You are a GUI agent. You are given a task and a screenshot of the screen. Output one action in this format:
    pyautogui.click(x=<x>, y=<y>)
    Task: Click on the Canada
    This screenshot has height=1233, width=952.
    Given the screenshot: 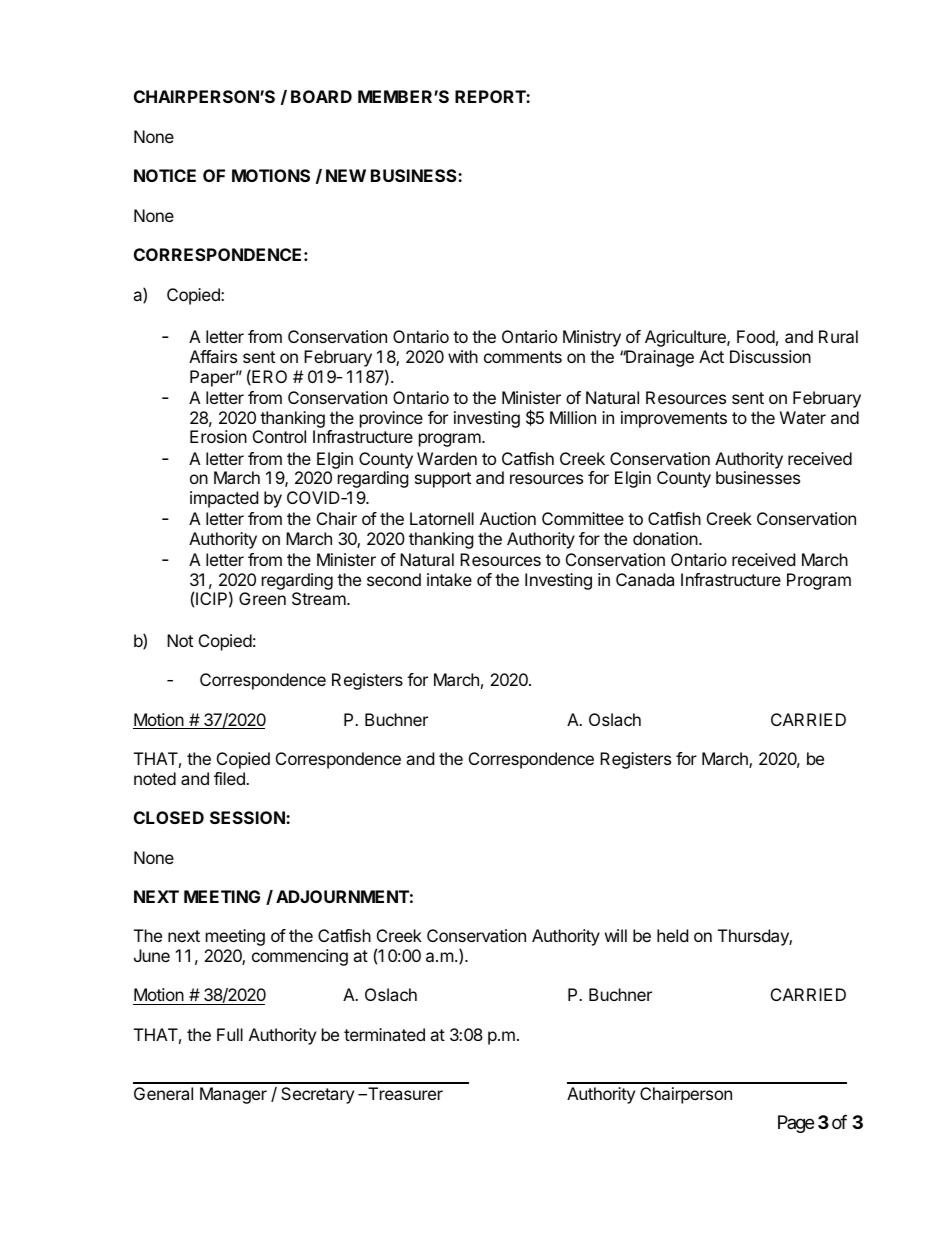 What is the action you would take?
    pyautogui.click(x=645, y=579)
